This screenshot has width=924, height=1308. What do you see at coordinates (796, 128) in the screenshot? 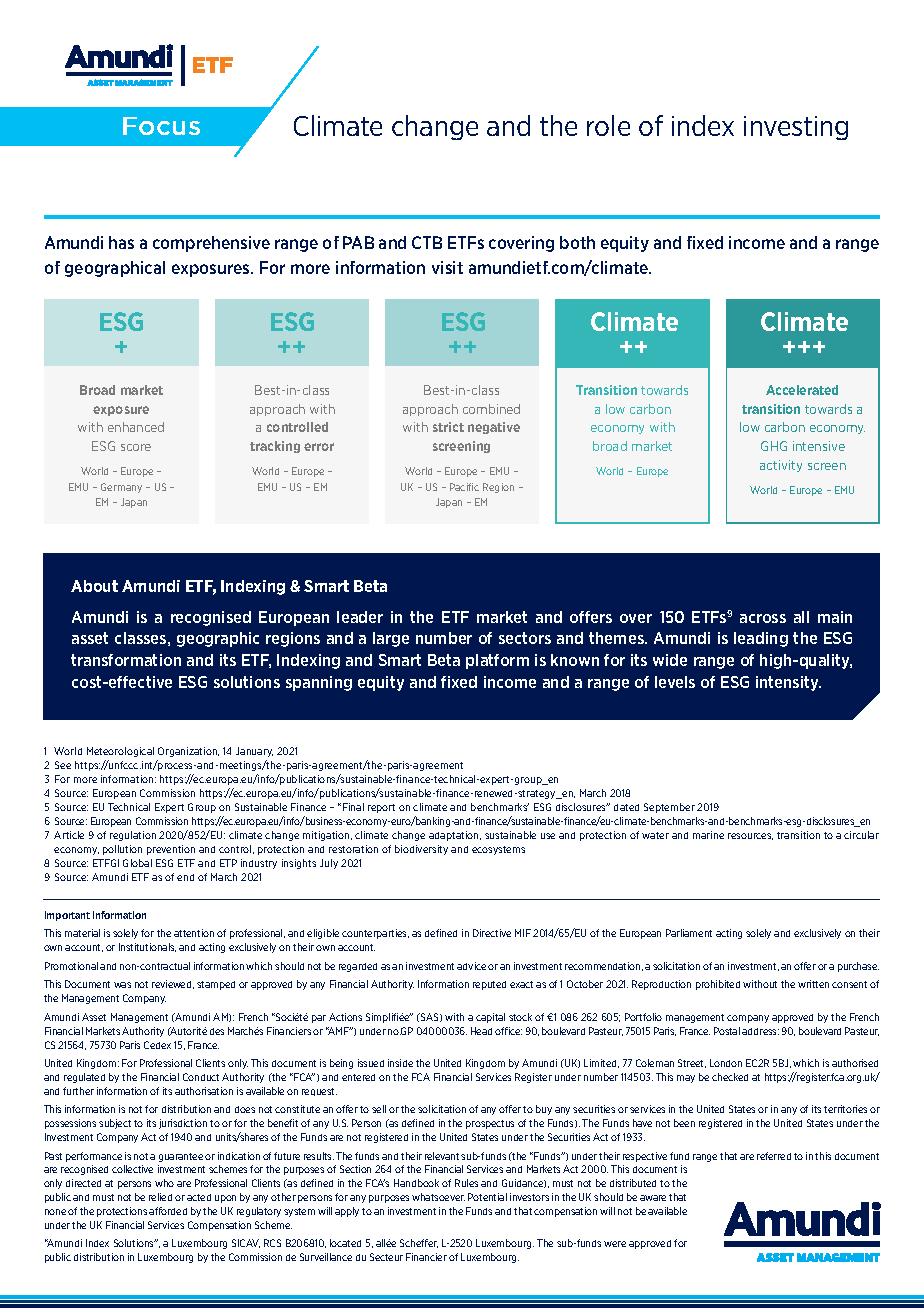
I see `investing` at bounding box center [796, 128].
